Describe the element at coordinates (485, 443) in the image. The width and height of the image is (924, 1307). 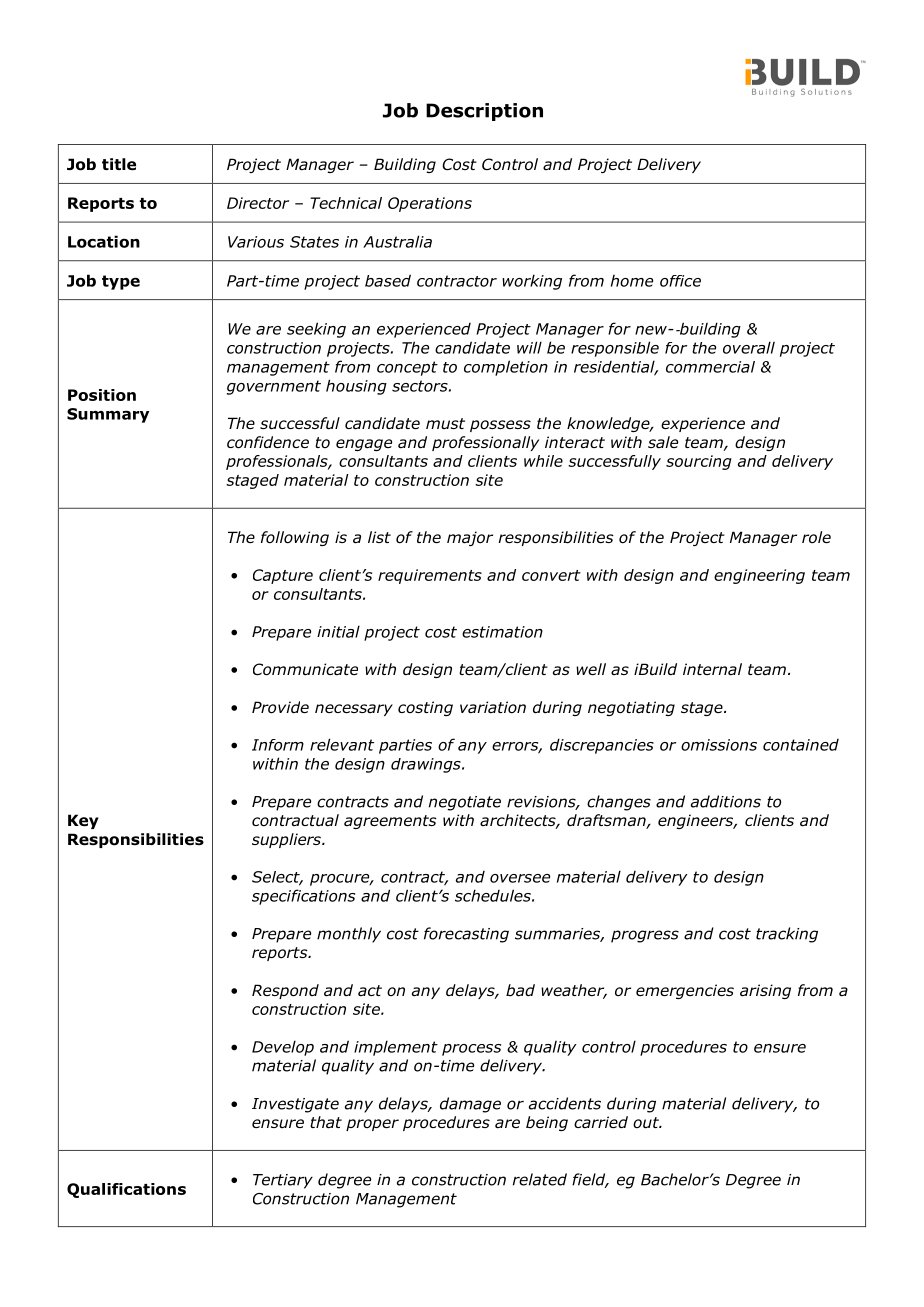
I see `professionally` at that location.
